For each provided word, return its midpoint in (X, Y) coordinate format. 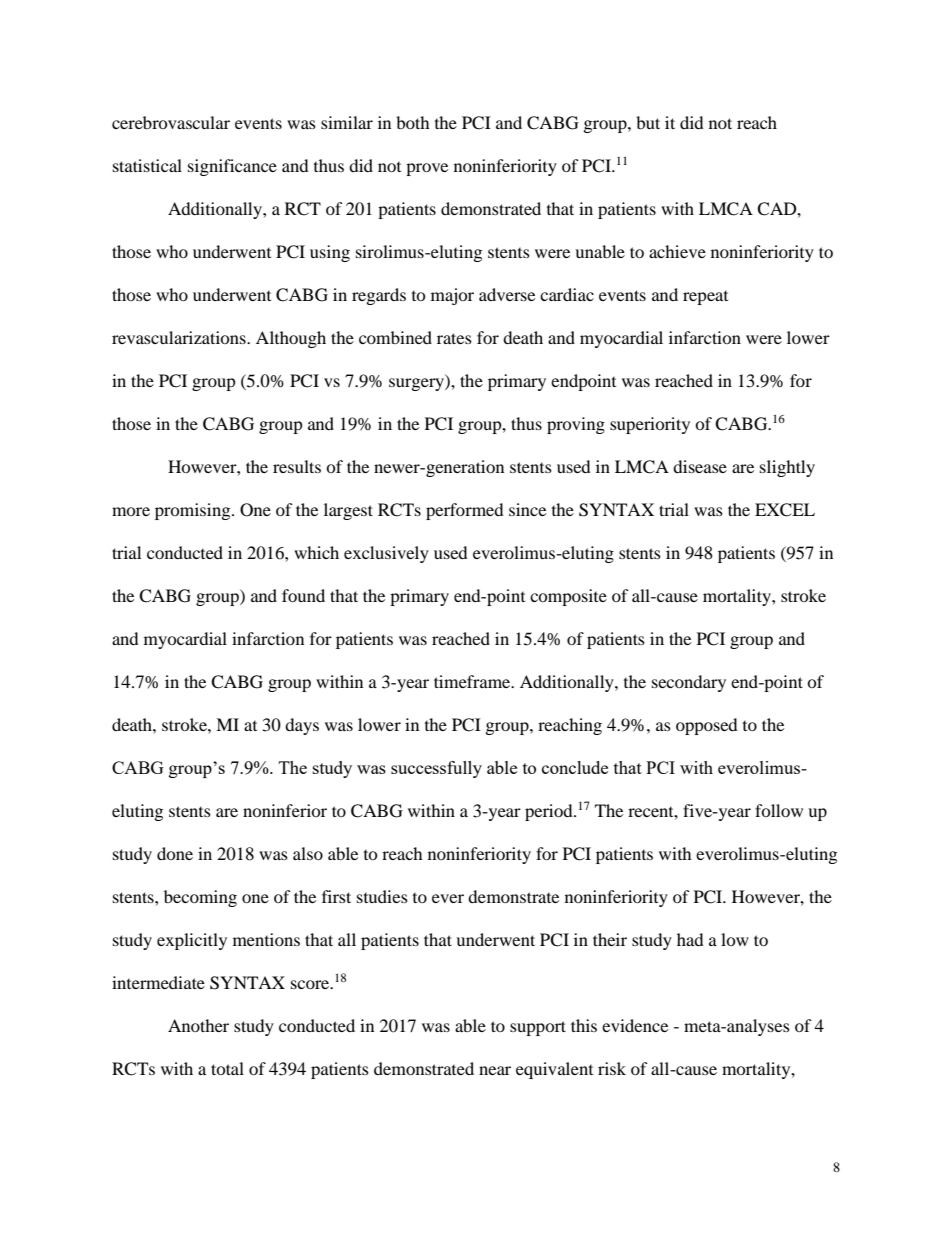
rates (454, 338)
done (175, 853)
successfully (436, 769)
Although (291, 339)
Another (198, 1025)
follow (779, 810)
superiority (650, 425)
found (303, 595)
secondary (689, 683)
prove (427, 169)
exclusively (386, 554)
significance (232, 167)
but (648, 122)
